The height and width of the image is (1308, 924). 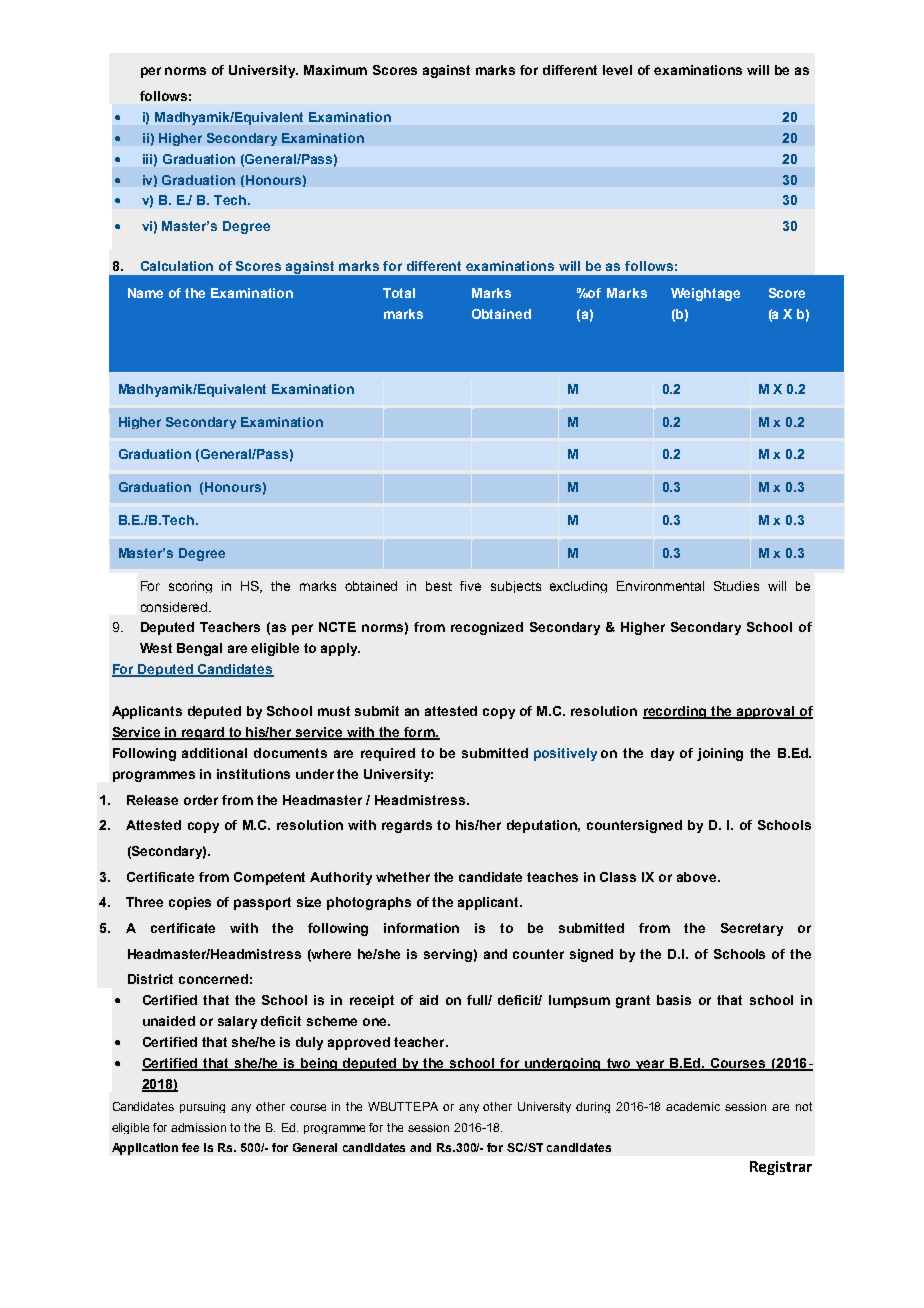 I want to click on Total, so click(x=399, y=293).
